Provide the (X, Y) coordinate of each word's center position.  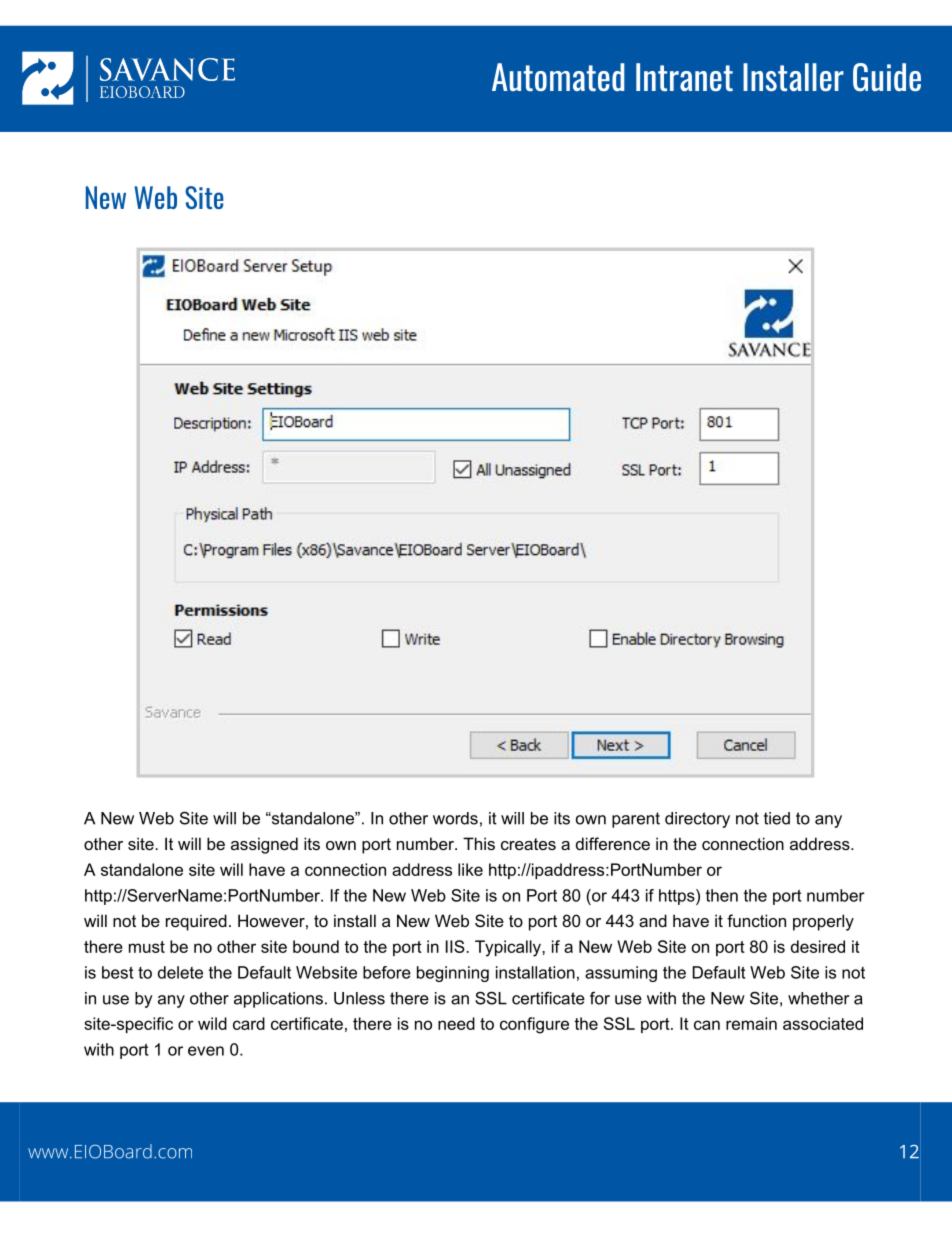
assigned (264, 845)
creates (528, 844)
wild (212, 1023)
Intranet (684, 77)
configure (534, 1025)
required (196, 922)
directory (697, 820)
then (722, 895)
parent (636, 820)
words (455, 818)
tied (777, 818)
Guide (887, 77)
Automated (558, 77)
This (479, 843)
